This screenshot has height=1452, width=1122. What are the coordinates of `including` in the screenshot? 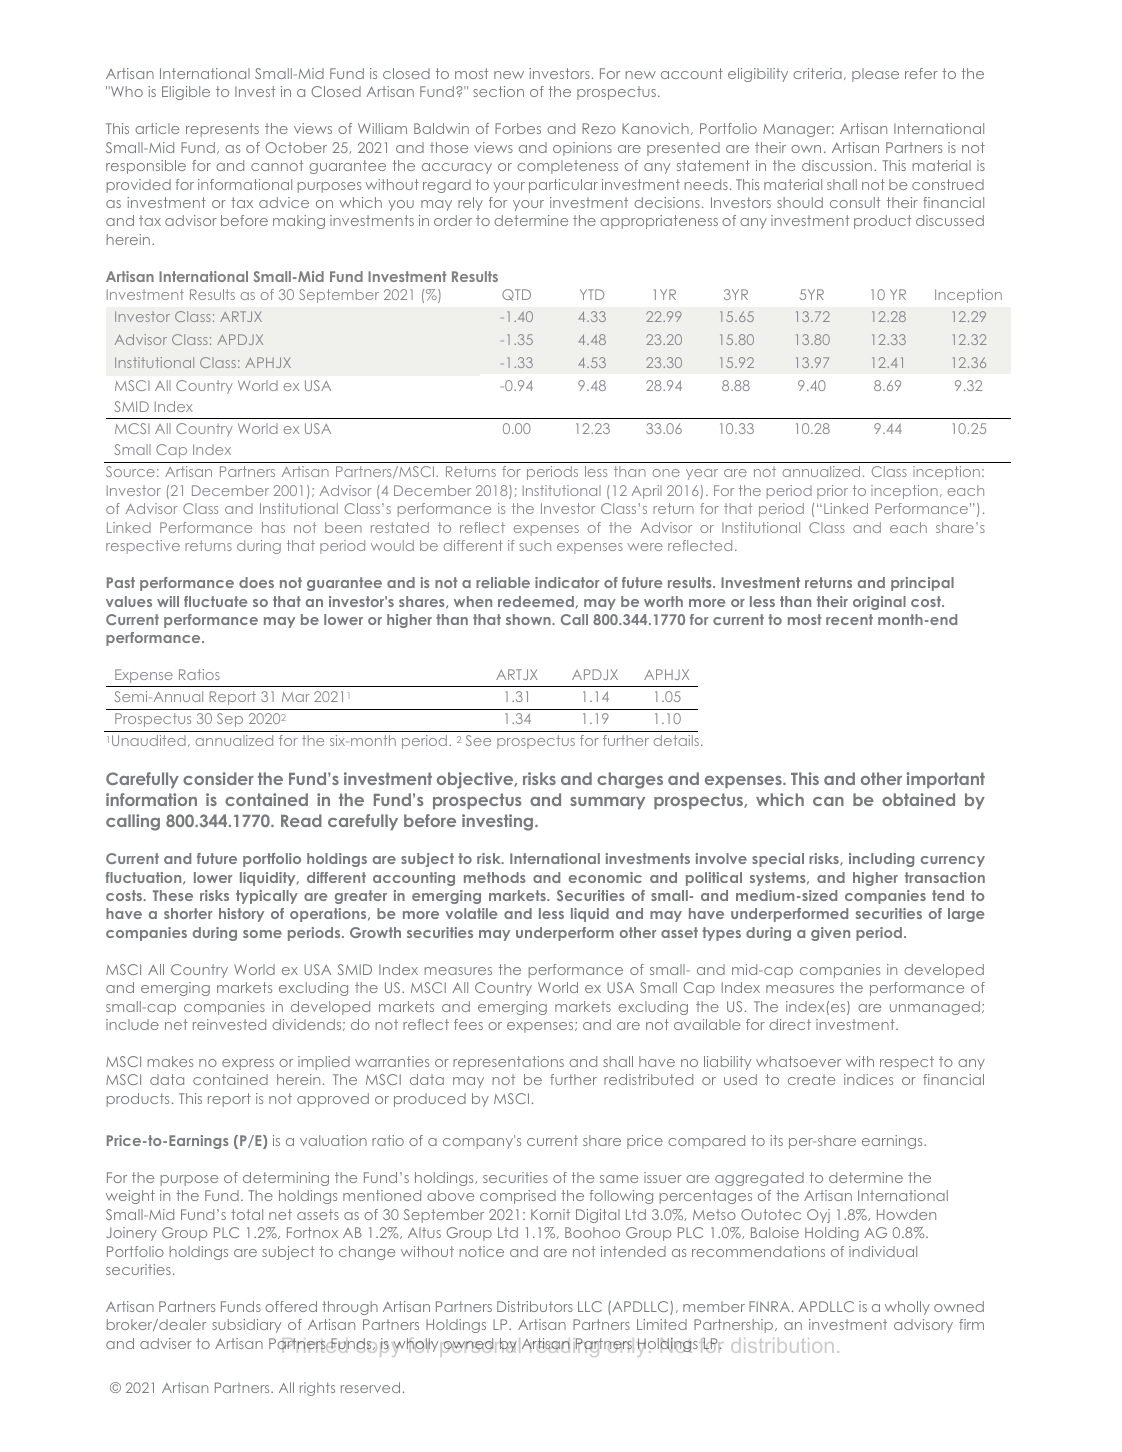 It's located at (881, 860).
